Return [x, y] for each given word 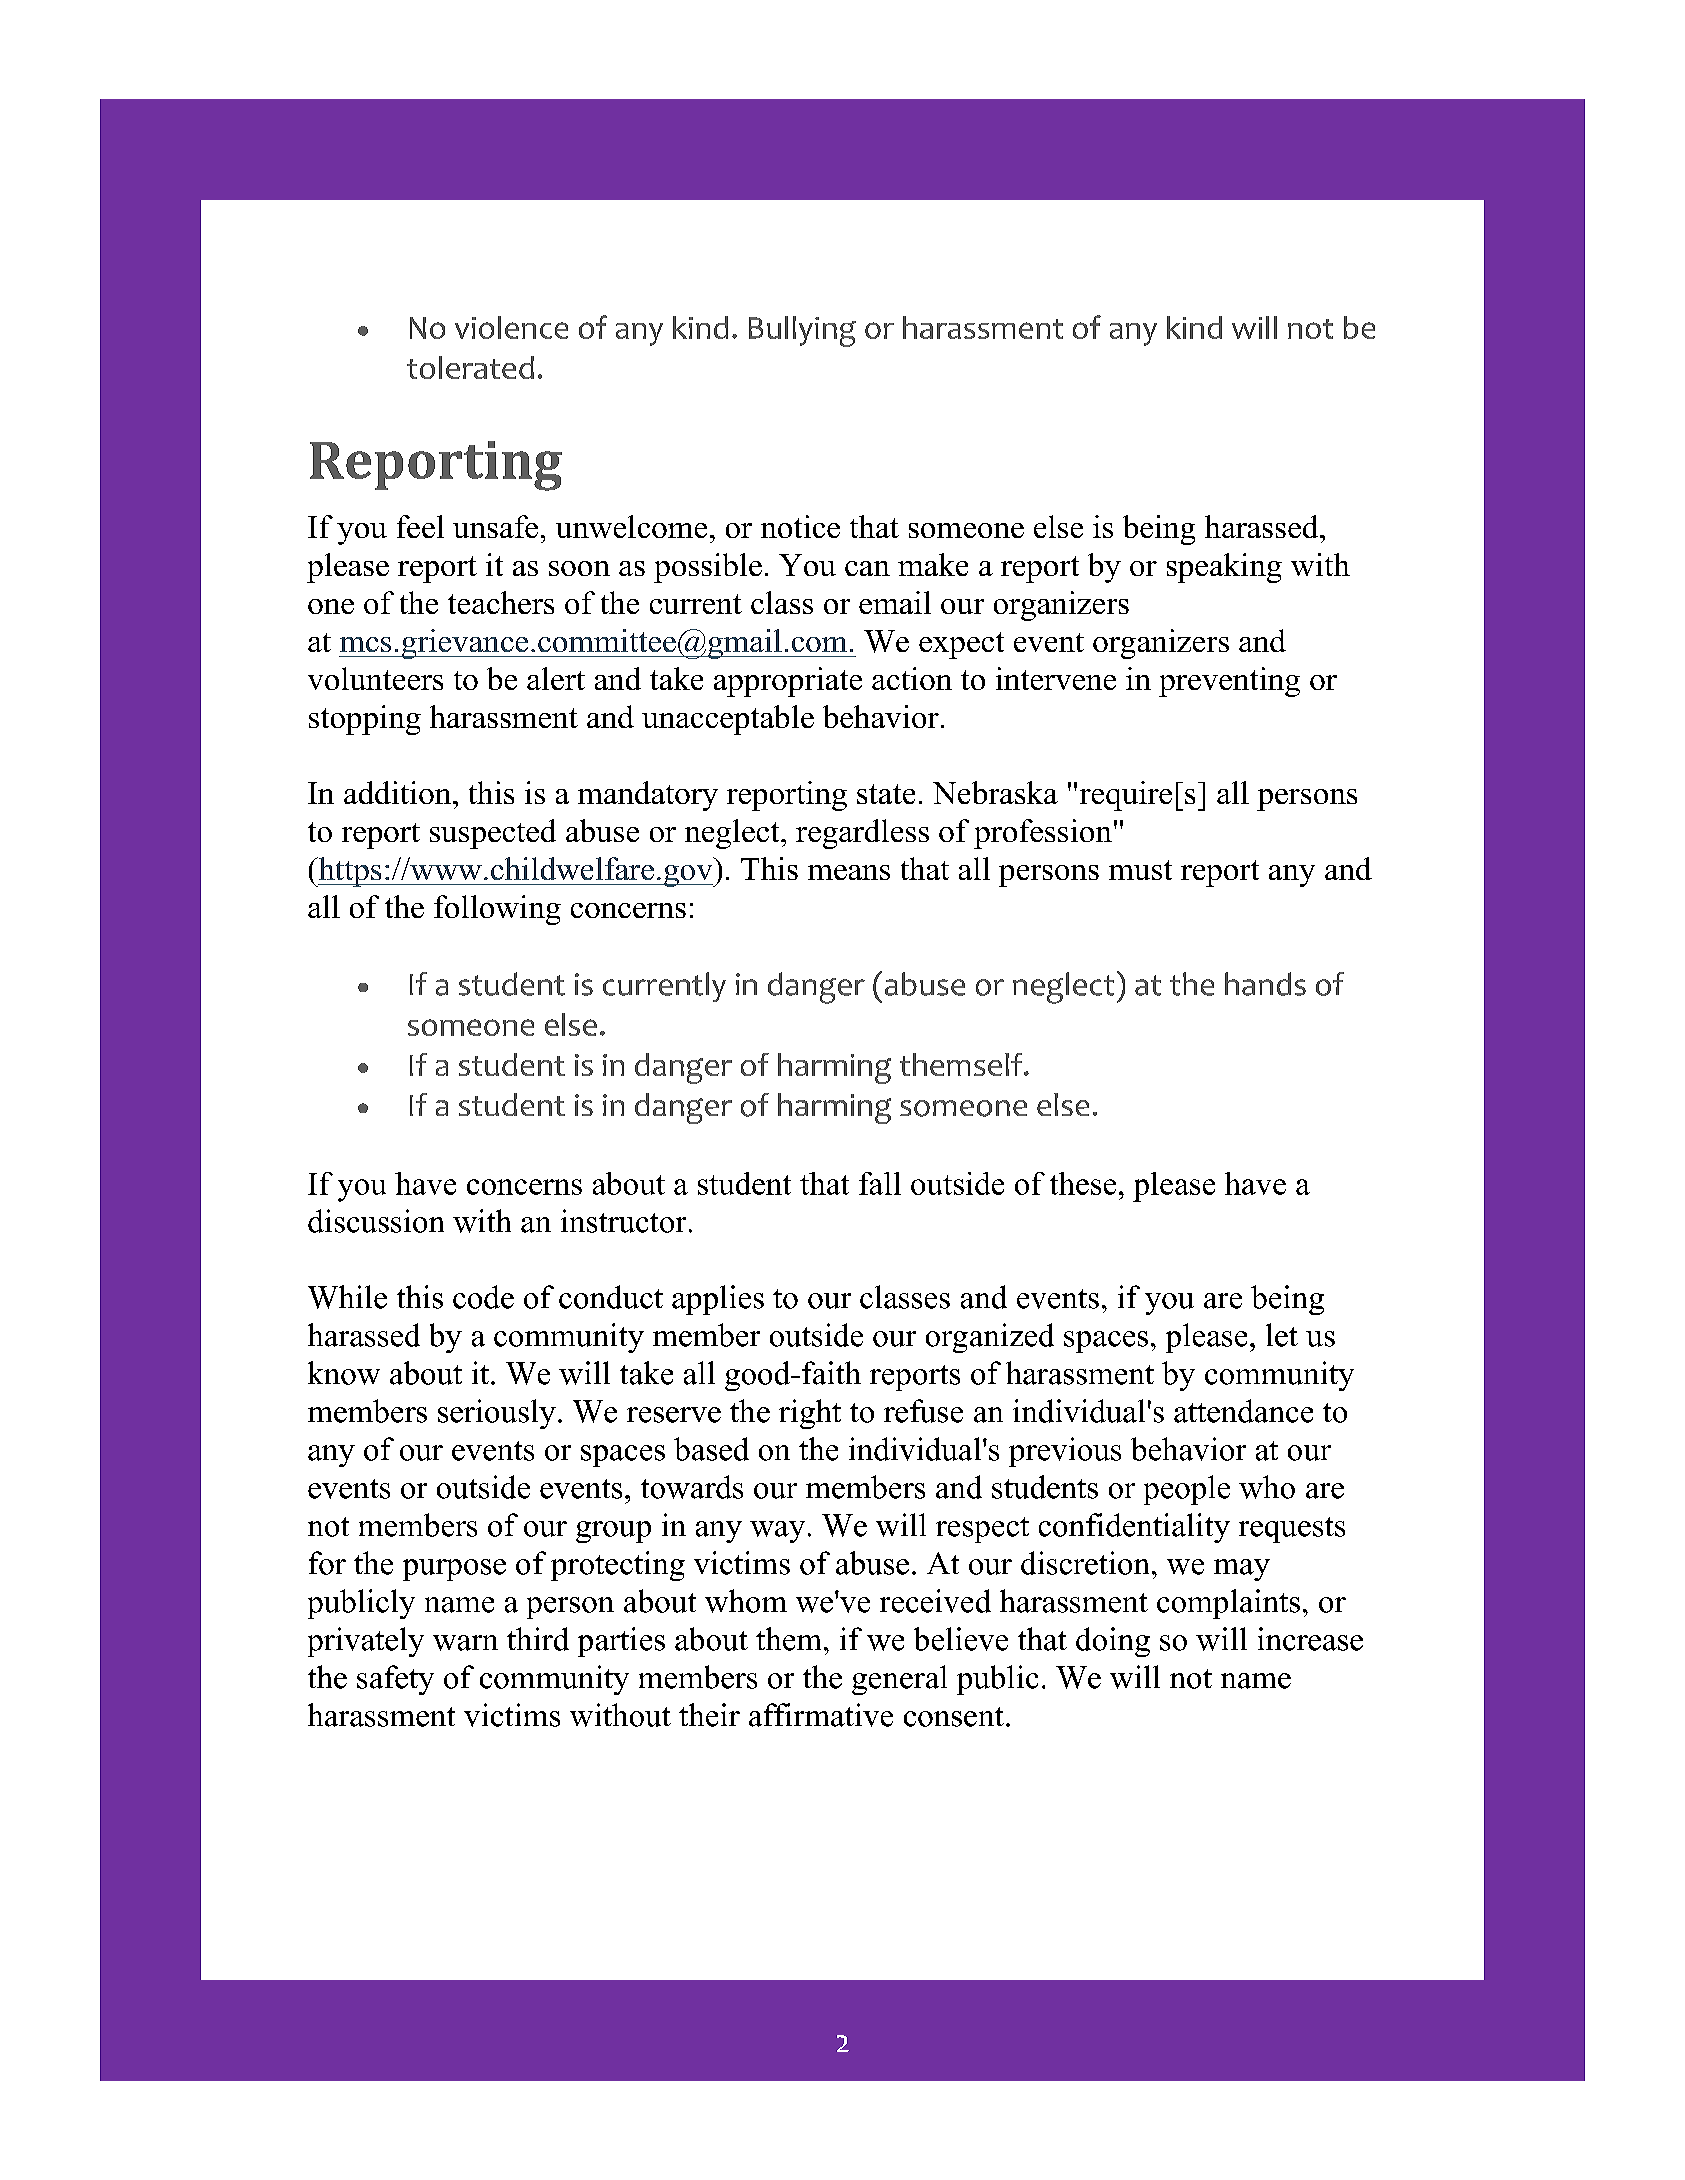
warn [465, 1643]
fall [880, 1183]
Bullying [802, 331]
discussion [376, 1221]
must [1140, 870]
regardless [862, 834]
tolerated [470, 367]
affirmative [821, 1715]
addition [399, 792]
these [1083, 1183]
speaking [1224, 568]
